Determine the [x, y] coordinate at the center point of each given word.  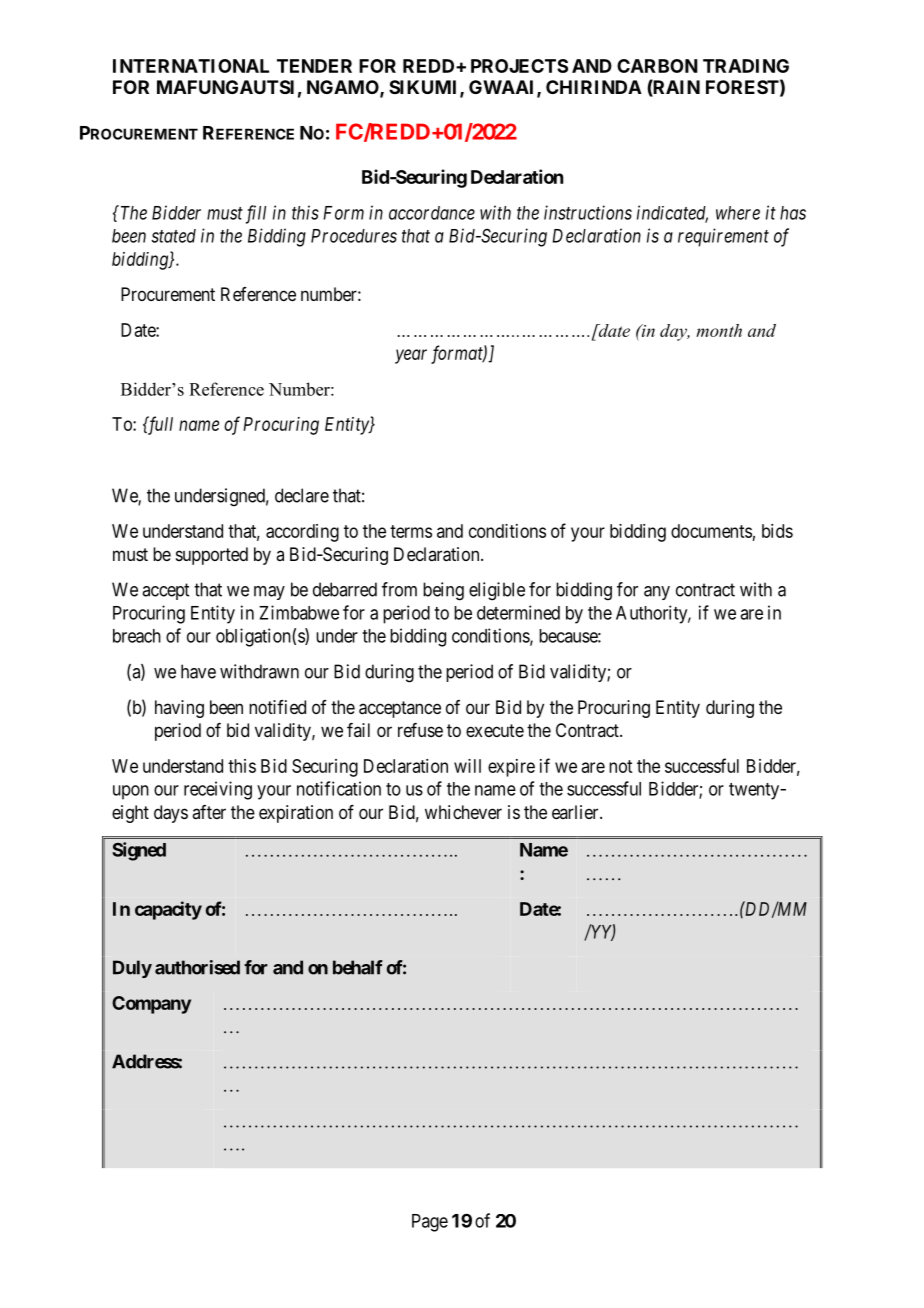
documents [711, 531]
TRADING [746, 66]
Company [151, 1005]
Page [430, 1223]
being [443, 591]
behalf [358, 967]
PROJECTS [519, 66]
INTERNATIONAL [191, 66]
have [198, 671]
